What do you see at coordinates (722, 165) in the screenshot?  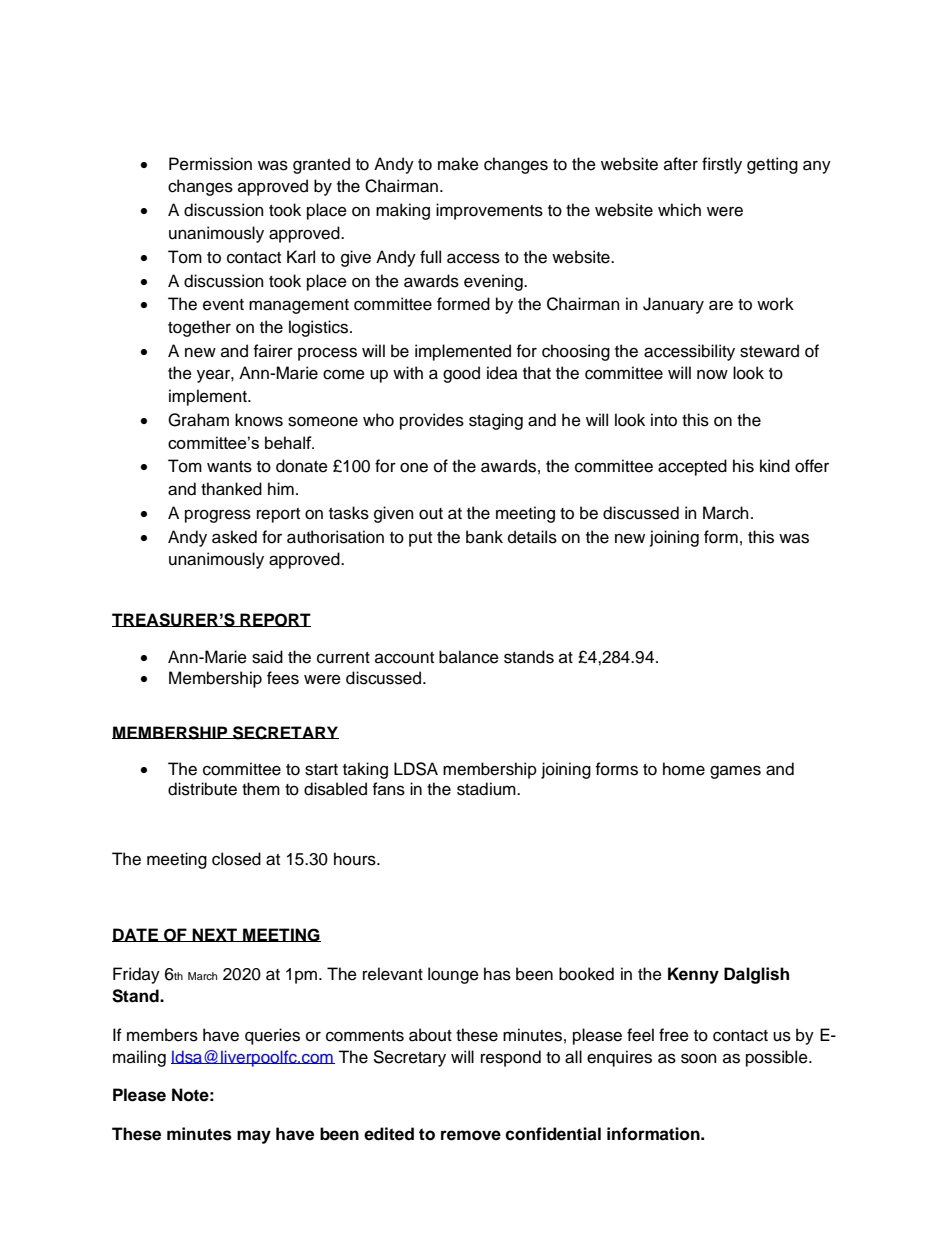 I see `firstly` at bounding box center [722, 165].
